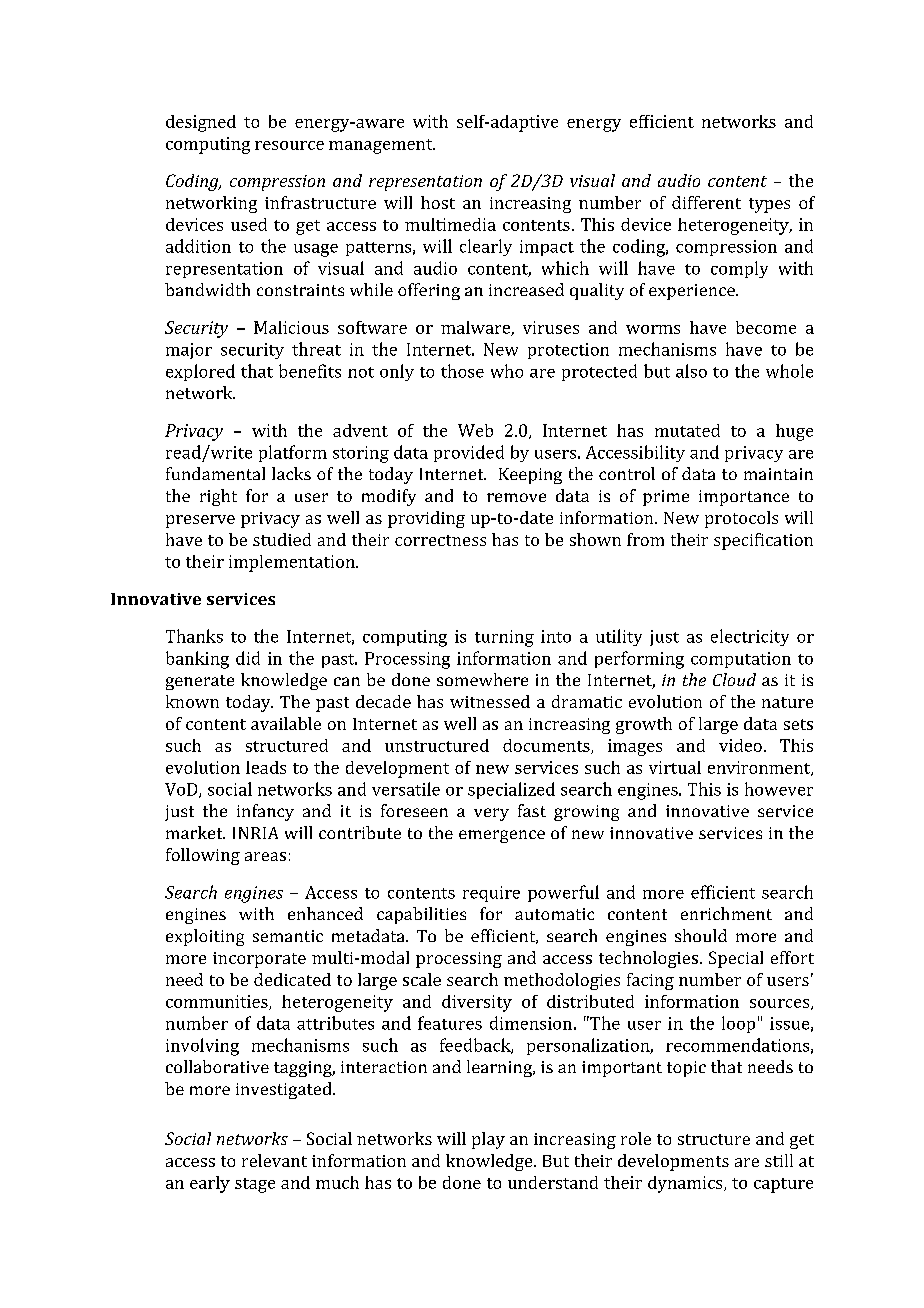 This document has width=924, height=1308. What do you see at coordinates (504, 638) in the document?
I see `turning` at bounding box center [504, 638].
